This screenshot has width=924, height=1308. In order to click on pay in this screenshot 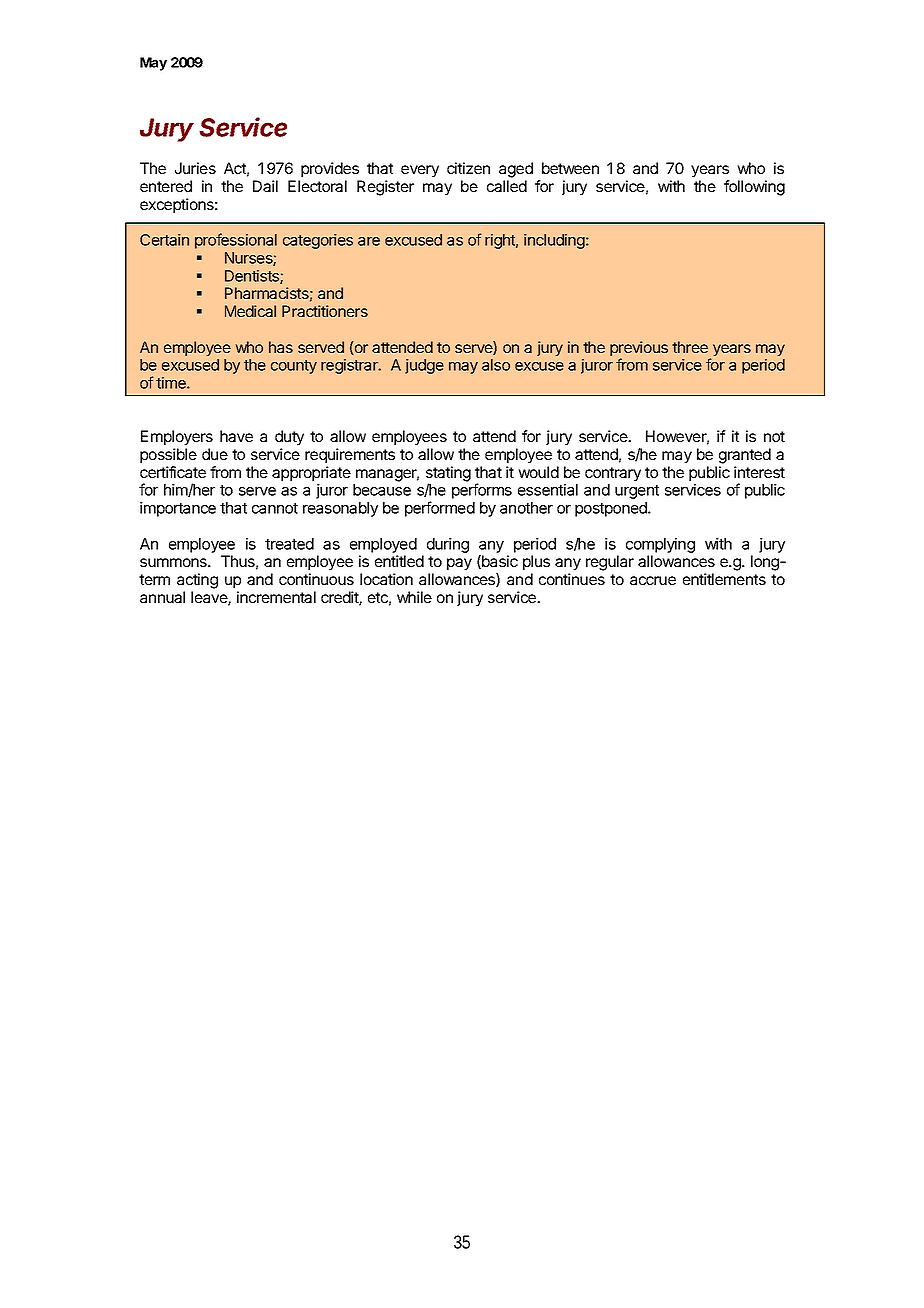, I will do `click(459, 564)`.
